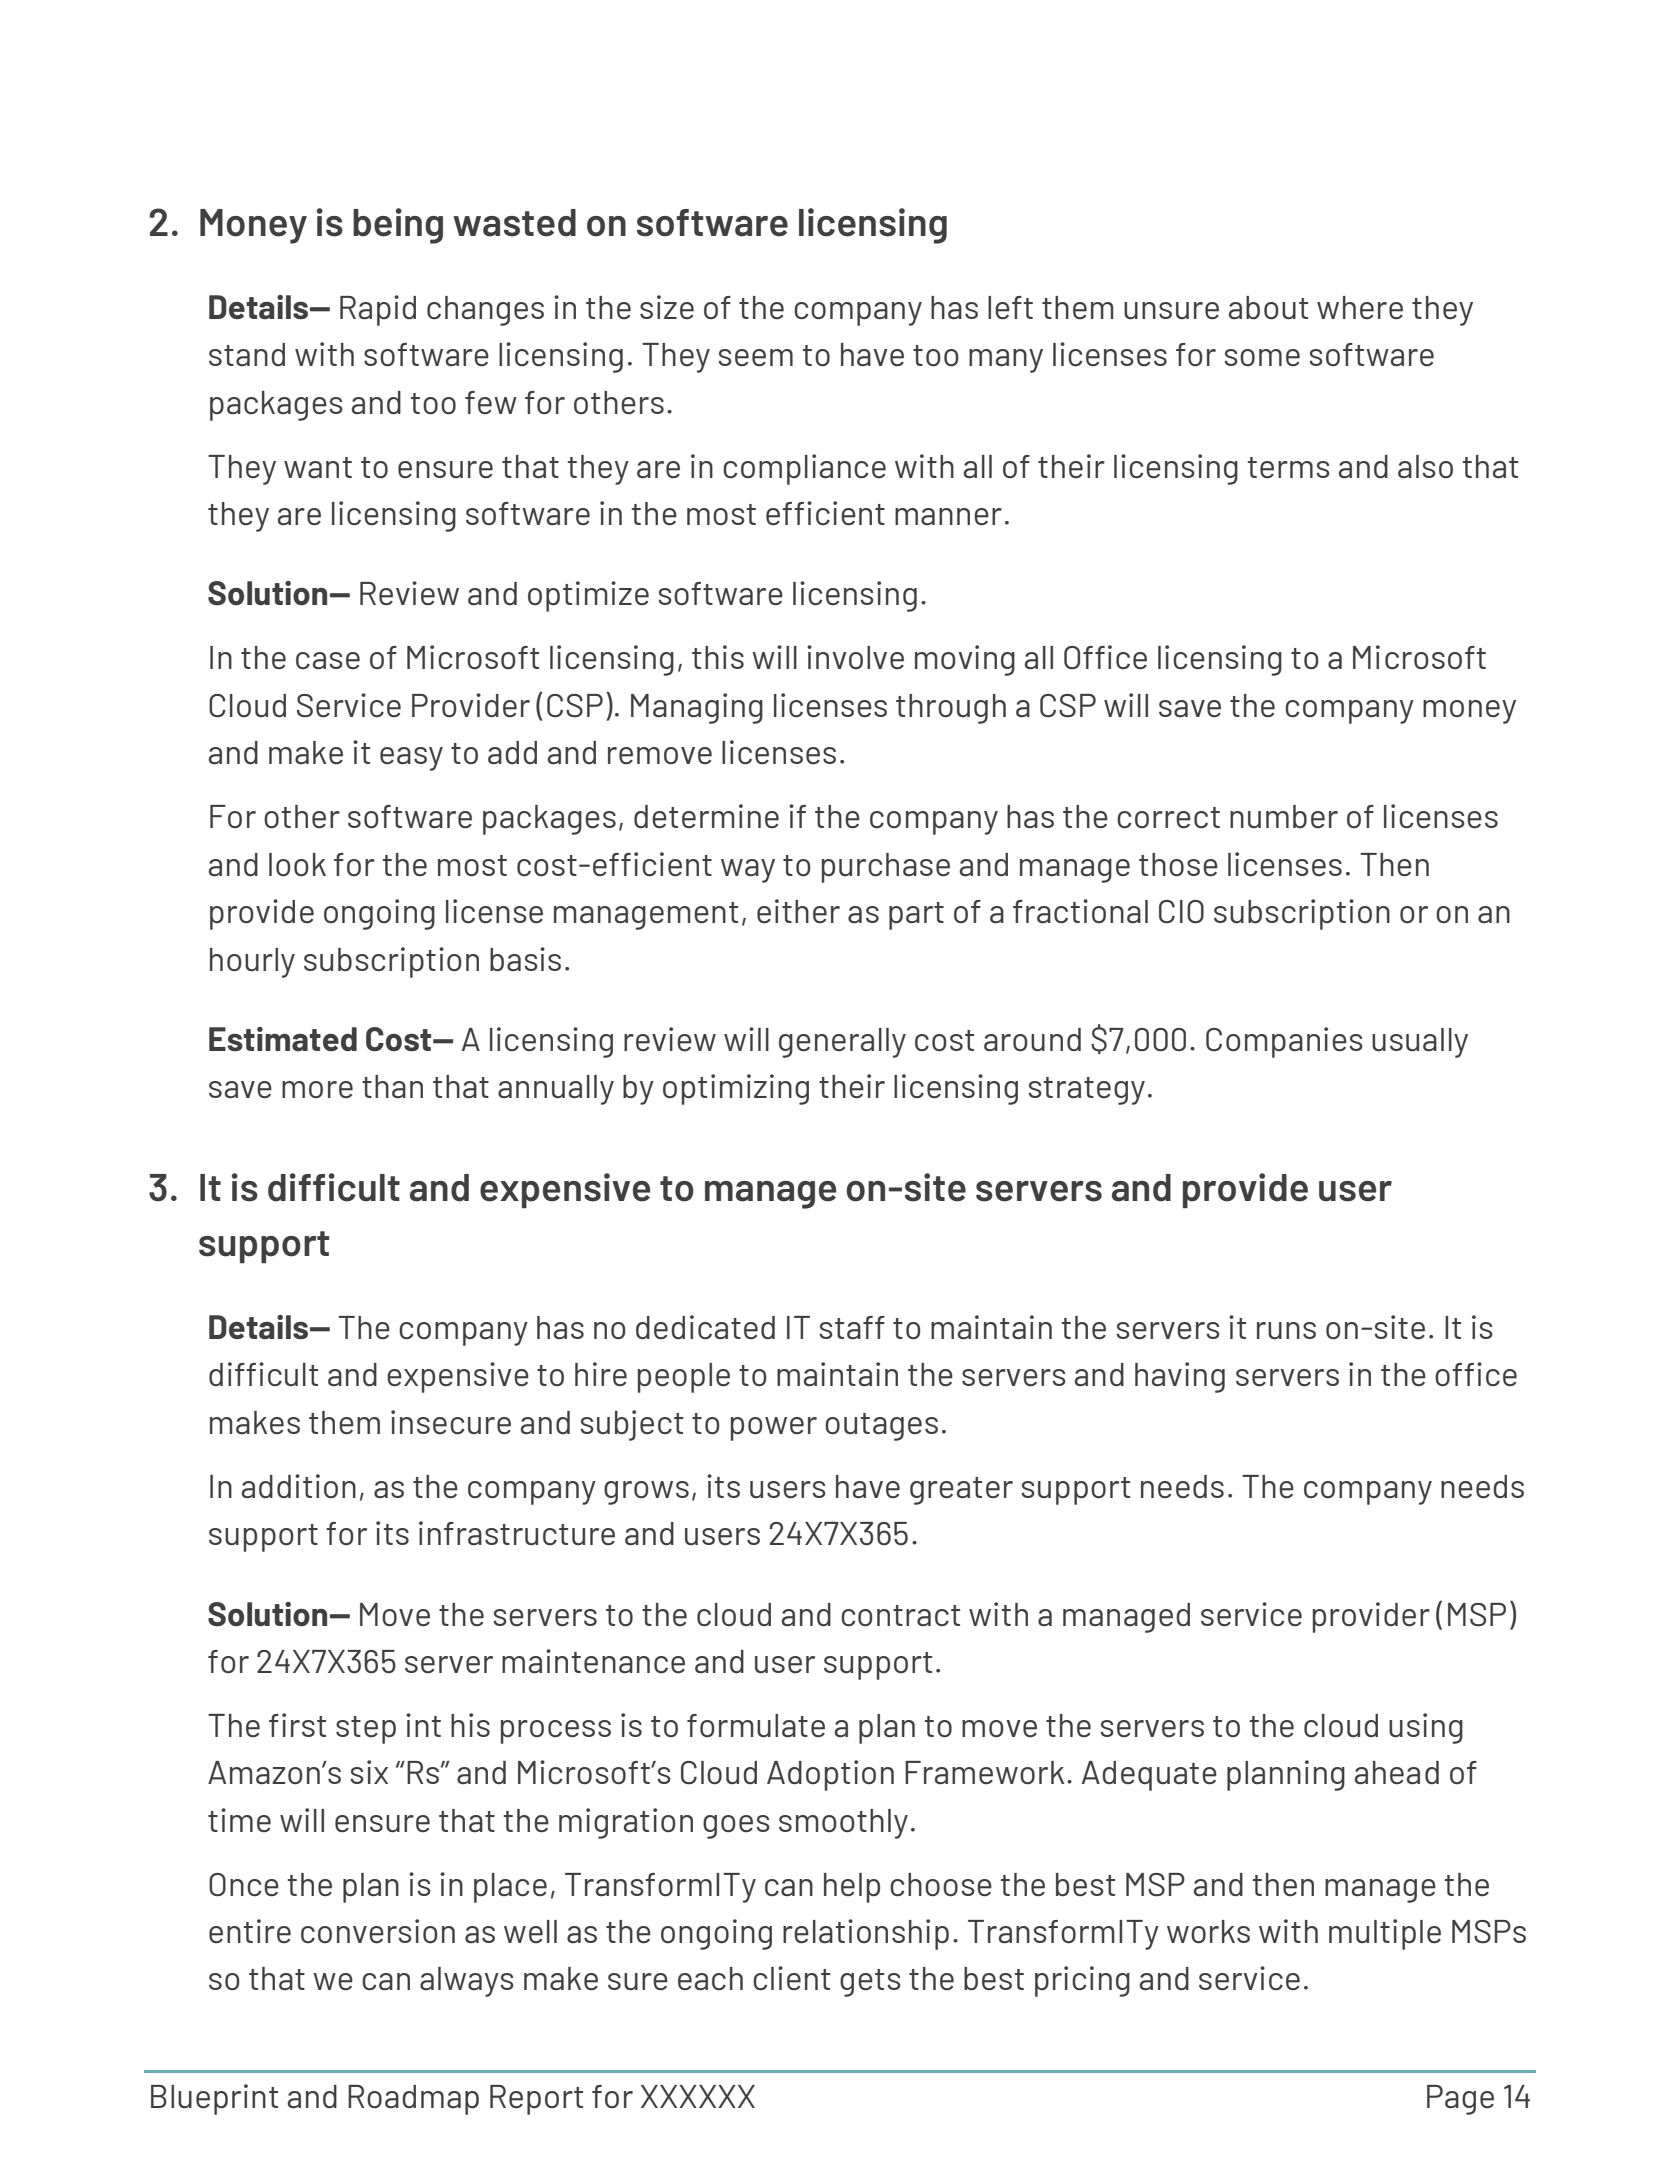 This screenshot has height=2174, width=1680. Describe the element at coordinates (378, 310) in the screenshot. I see `Rapid` at that location.
